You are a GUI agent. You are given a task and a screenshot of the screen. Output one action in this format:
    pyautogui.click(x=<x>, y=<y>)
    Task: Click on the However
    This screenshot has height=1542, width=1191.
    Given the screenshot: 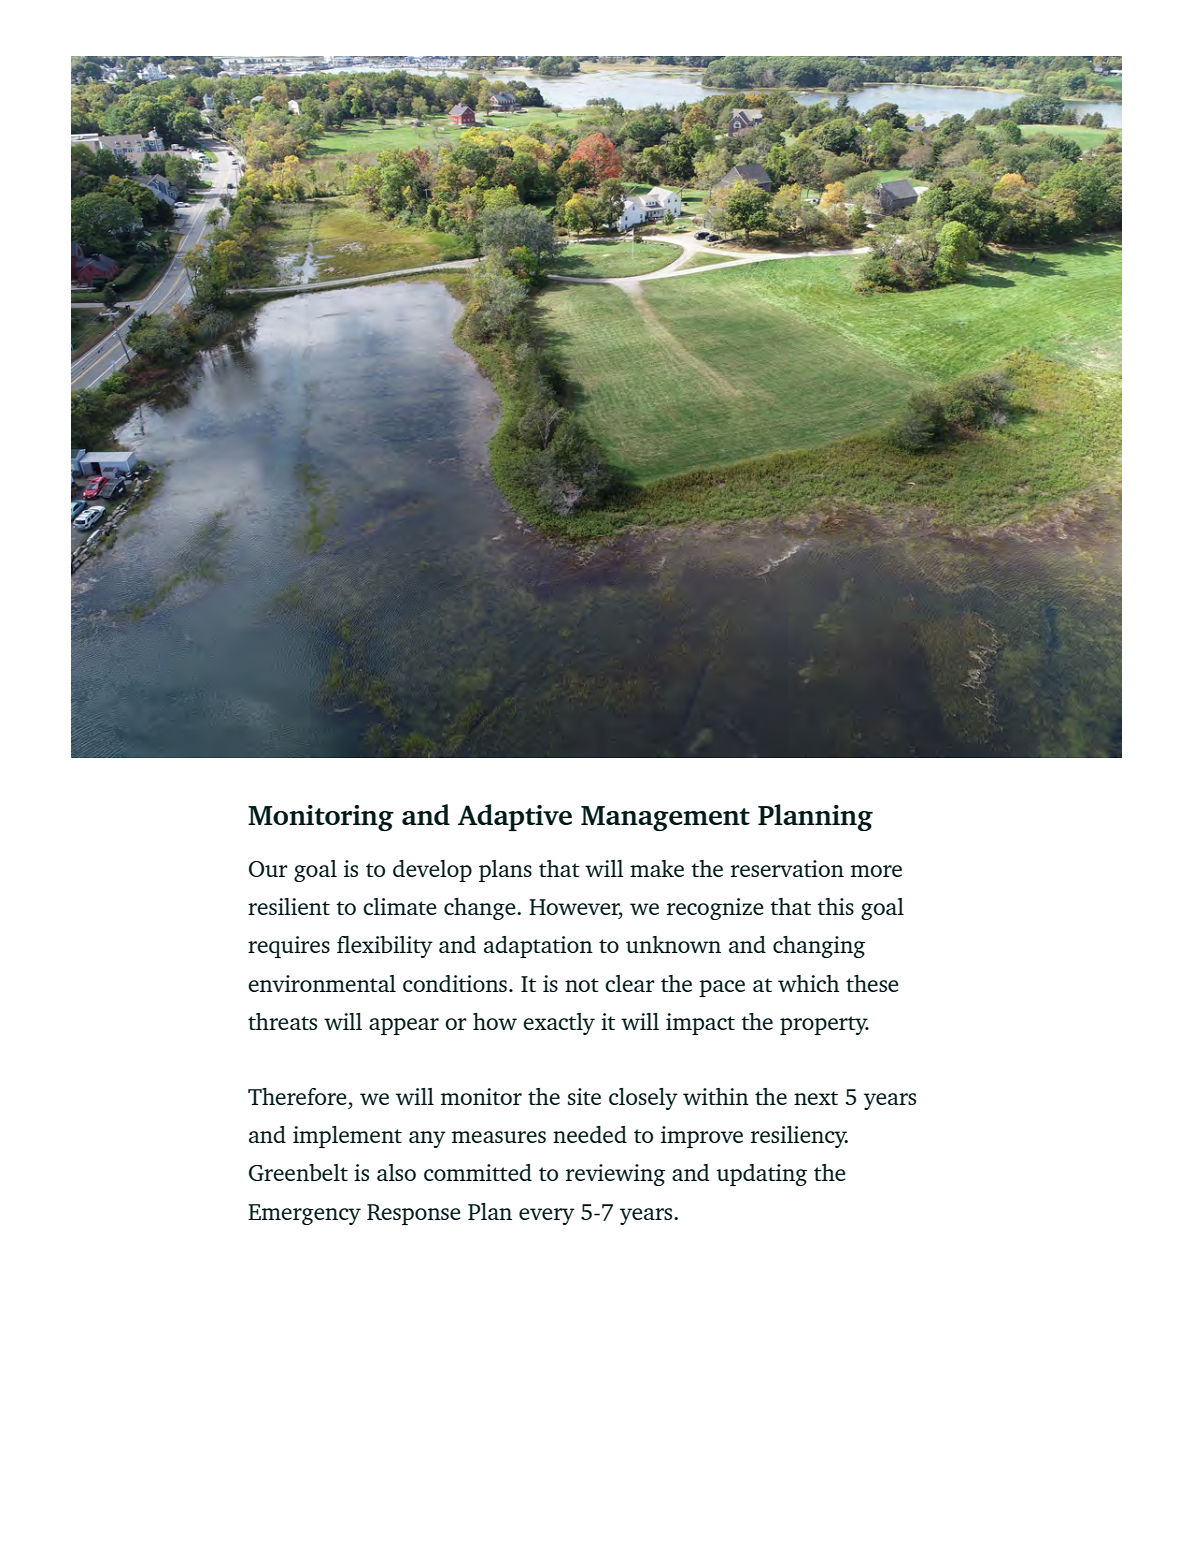 What is the action you would take?
    pyautogui.click(x=576, y=908)
